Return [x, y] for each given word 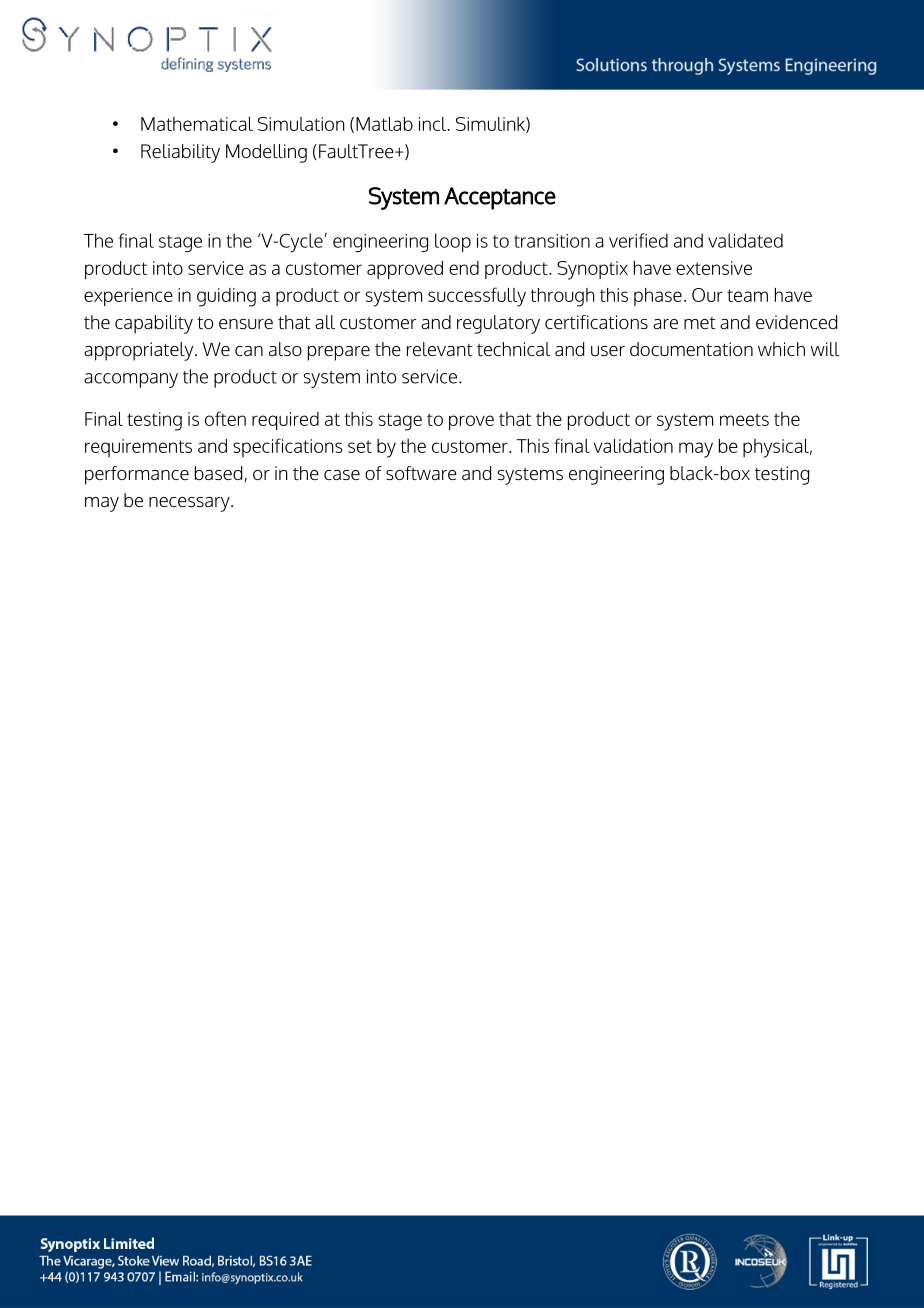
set [360, 446]
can [249, 351]
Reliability [180, 153]
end [464, 268]
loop [453, 242]
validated [745, 240]
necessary [190, 504]
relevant [440, 349]
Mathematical [197, 124]
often [225, 418]
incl [434, 124]
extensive [714, 268]
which [781, 349]
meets [744, 419]
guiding [226, 297]
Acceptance [500, 198]
